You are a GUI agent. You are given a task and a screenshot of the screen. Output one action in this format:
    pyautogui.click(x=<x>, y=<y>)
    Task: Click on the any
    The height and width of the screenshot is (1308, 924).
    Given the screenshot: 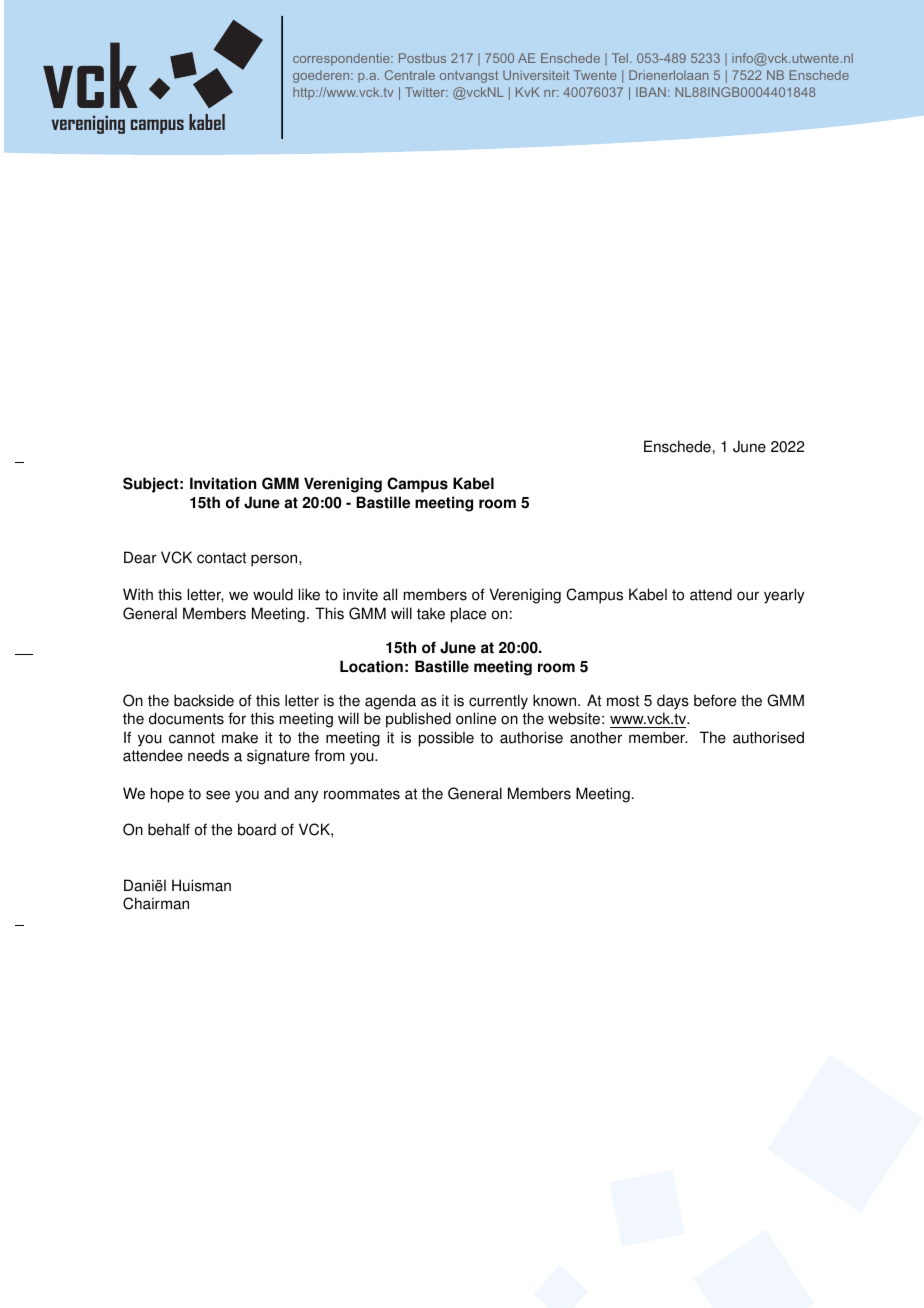 What is the action you would take?
    pyautogui.click(x=306, y=796)
